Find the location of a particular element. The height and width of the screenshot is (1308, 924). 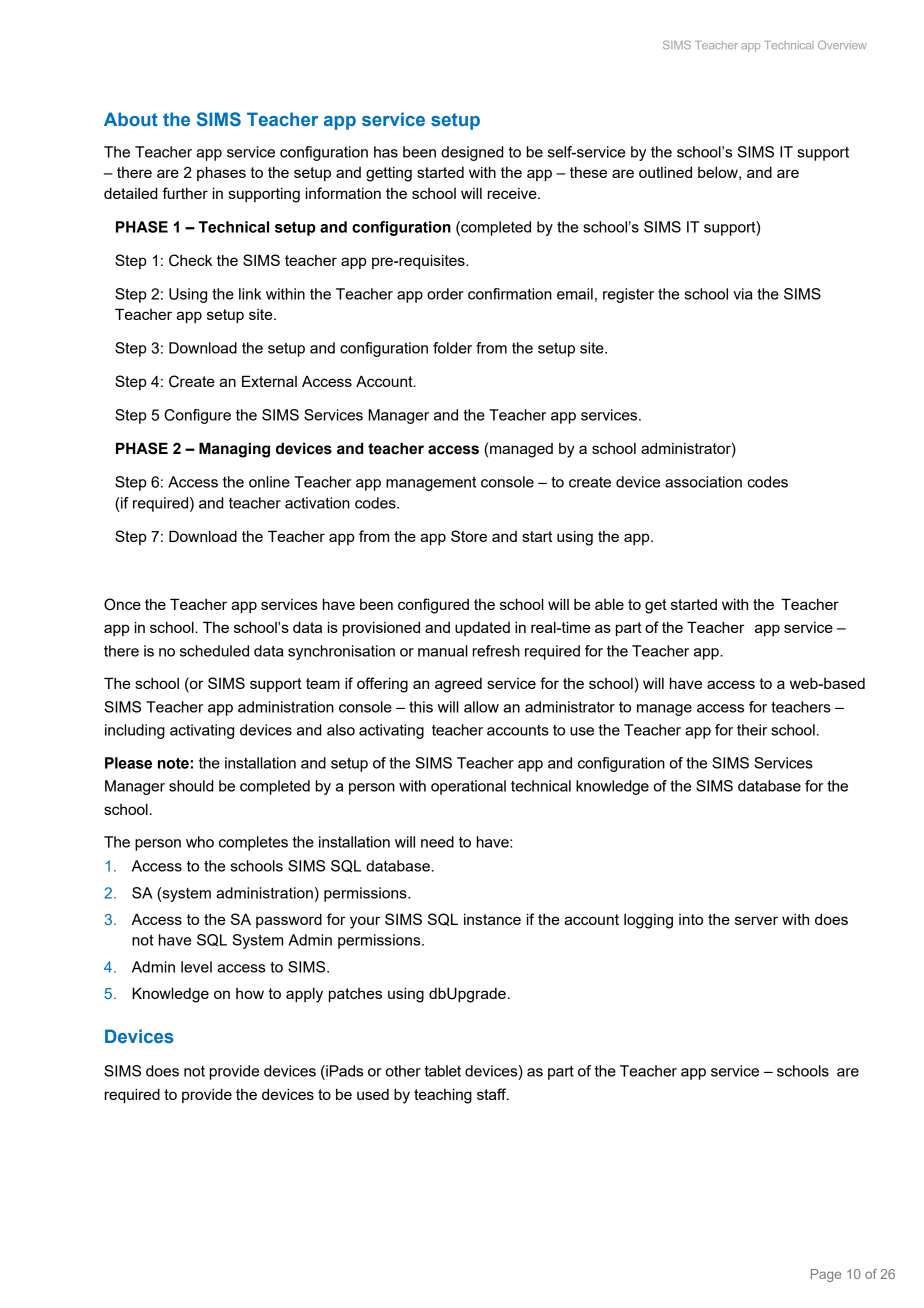

designed is located at coordinates (472, 153).
